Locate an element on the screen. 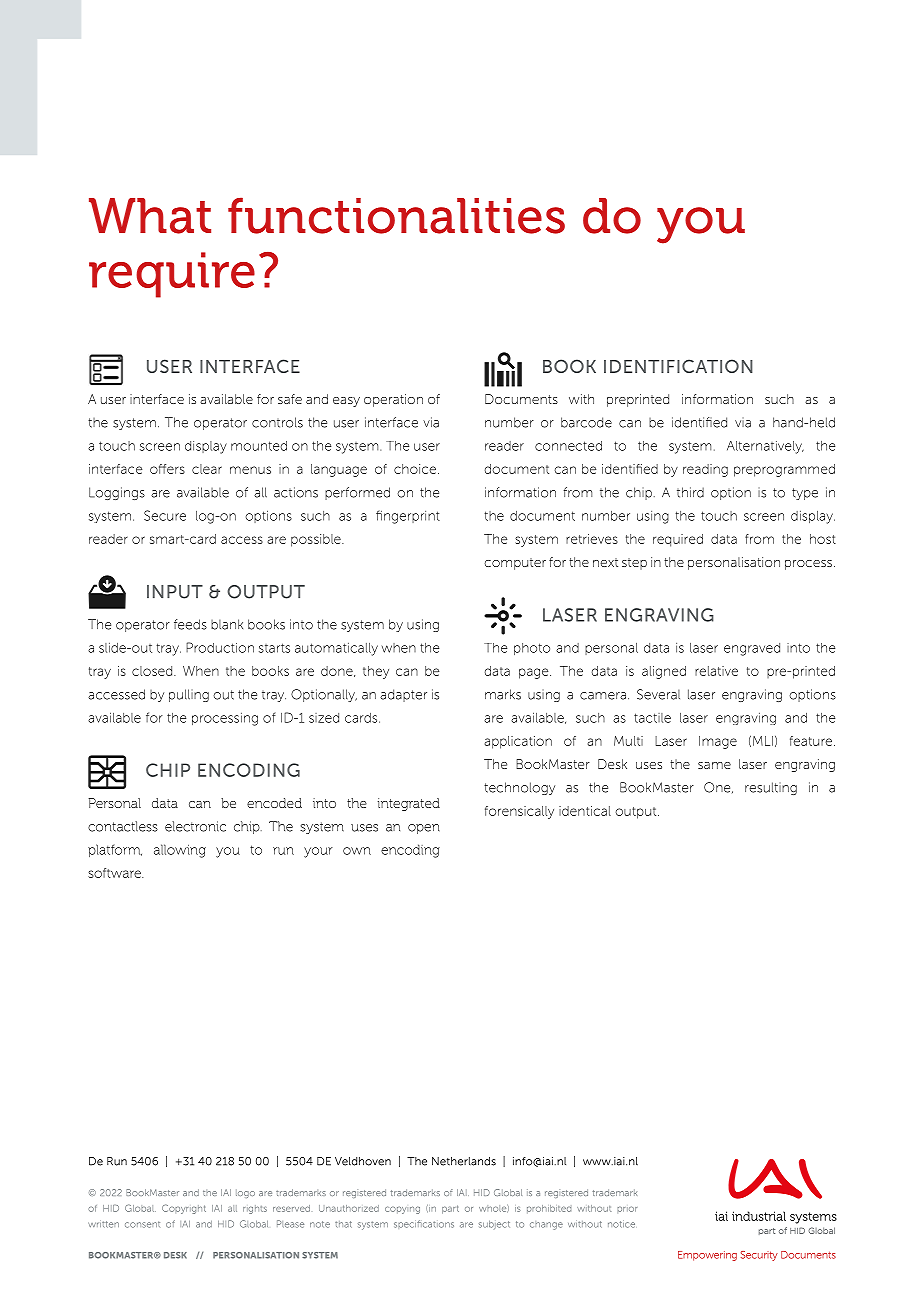 This screenshot has width=924, height=1308. Copyright is located at coordinates (184, 1209).
